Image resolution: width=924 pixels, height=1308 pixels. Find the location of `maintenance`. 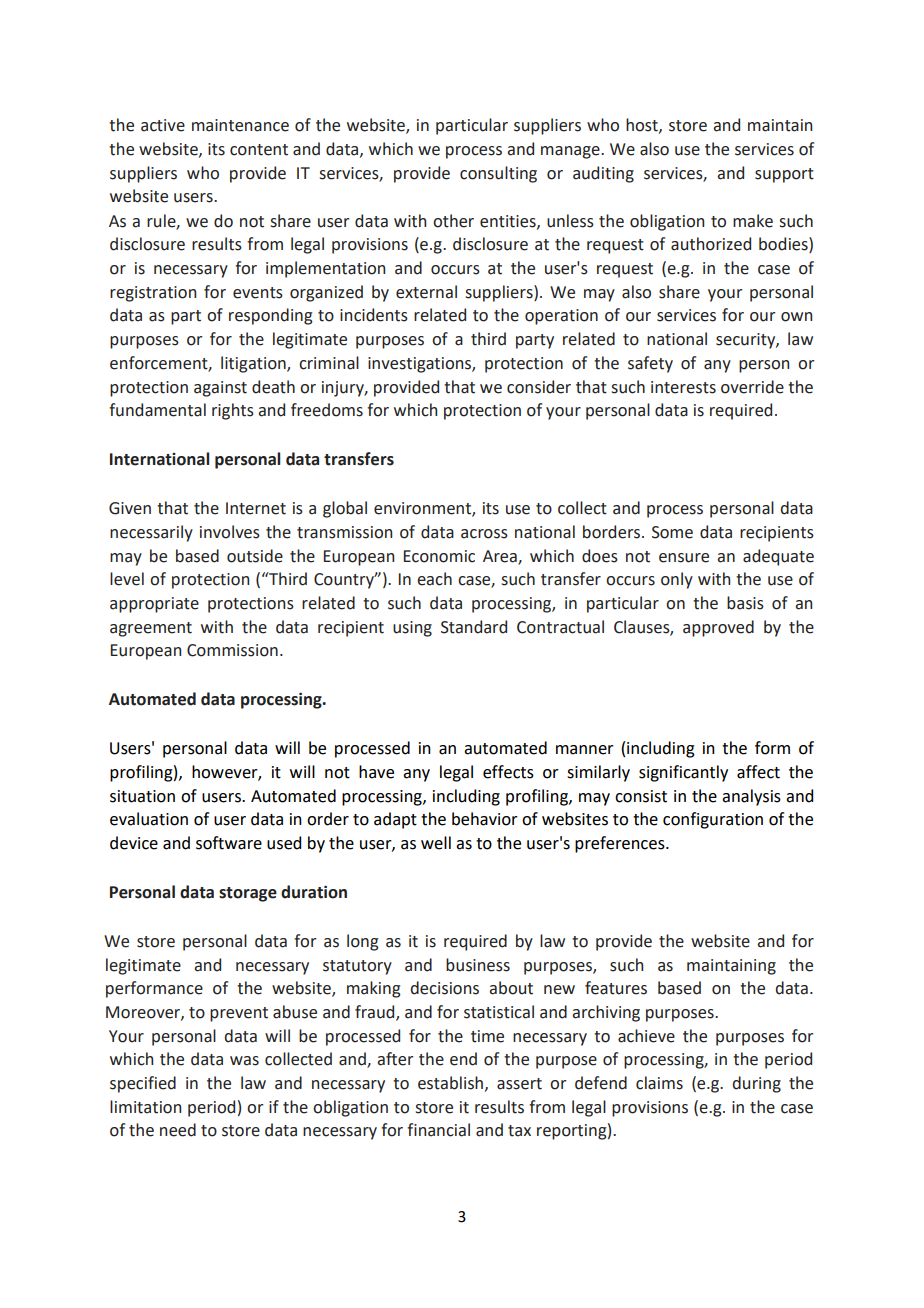

maintenance is located at coordinates (240, 125).
